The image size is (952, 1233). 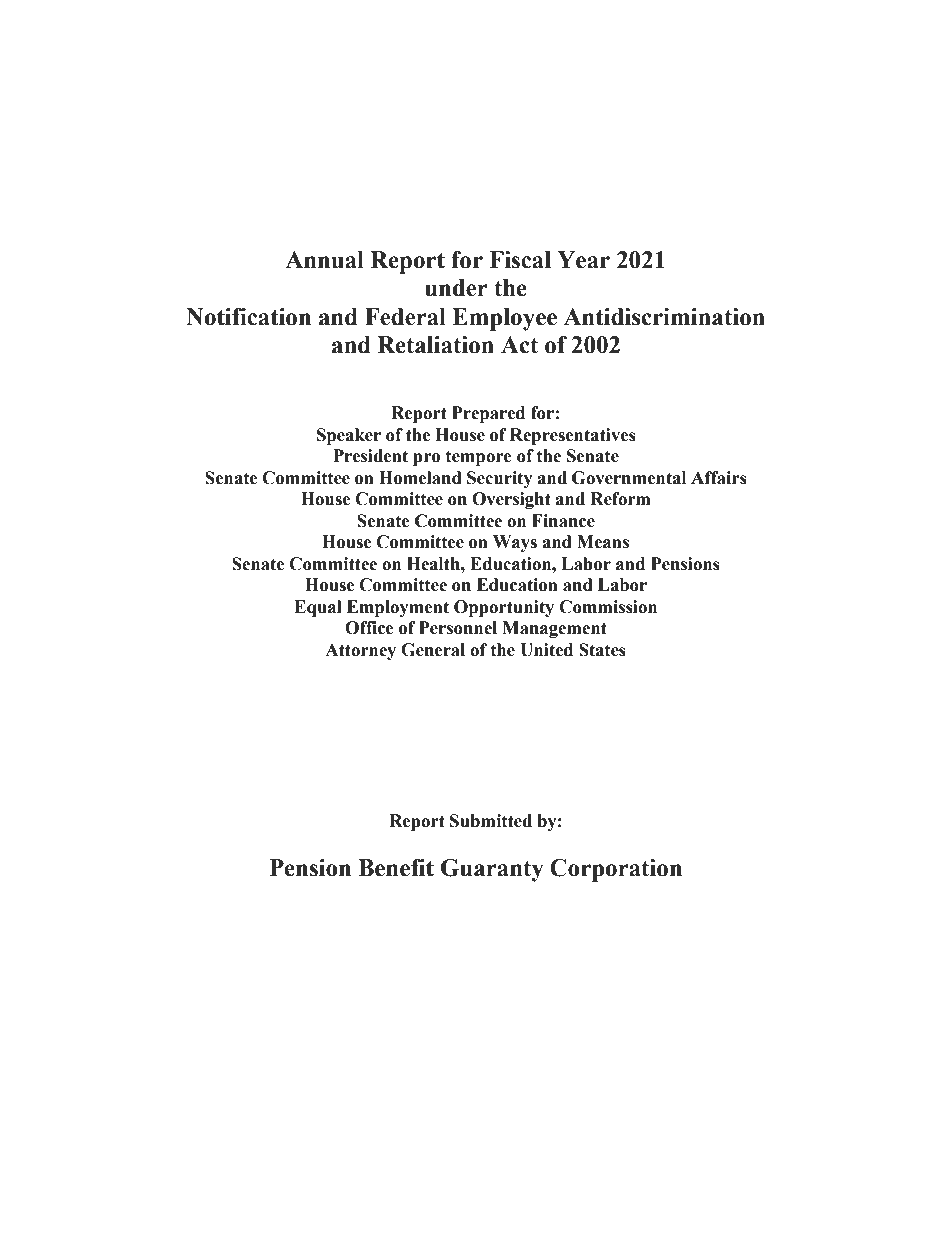 What do you see at coordinates (324, 260) in the screenshot?
I see `Annual` at bounding box center [324, 260].
